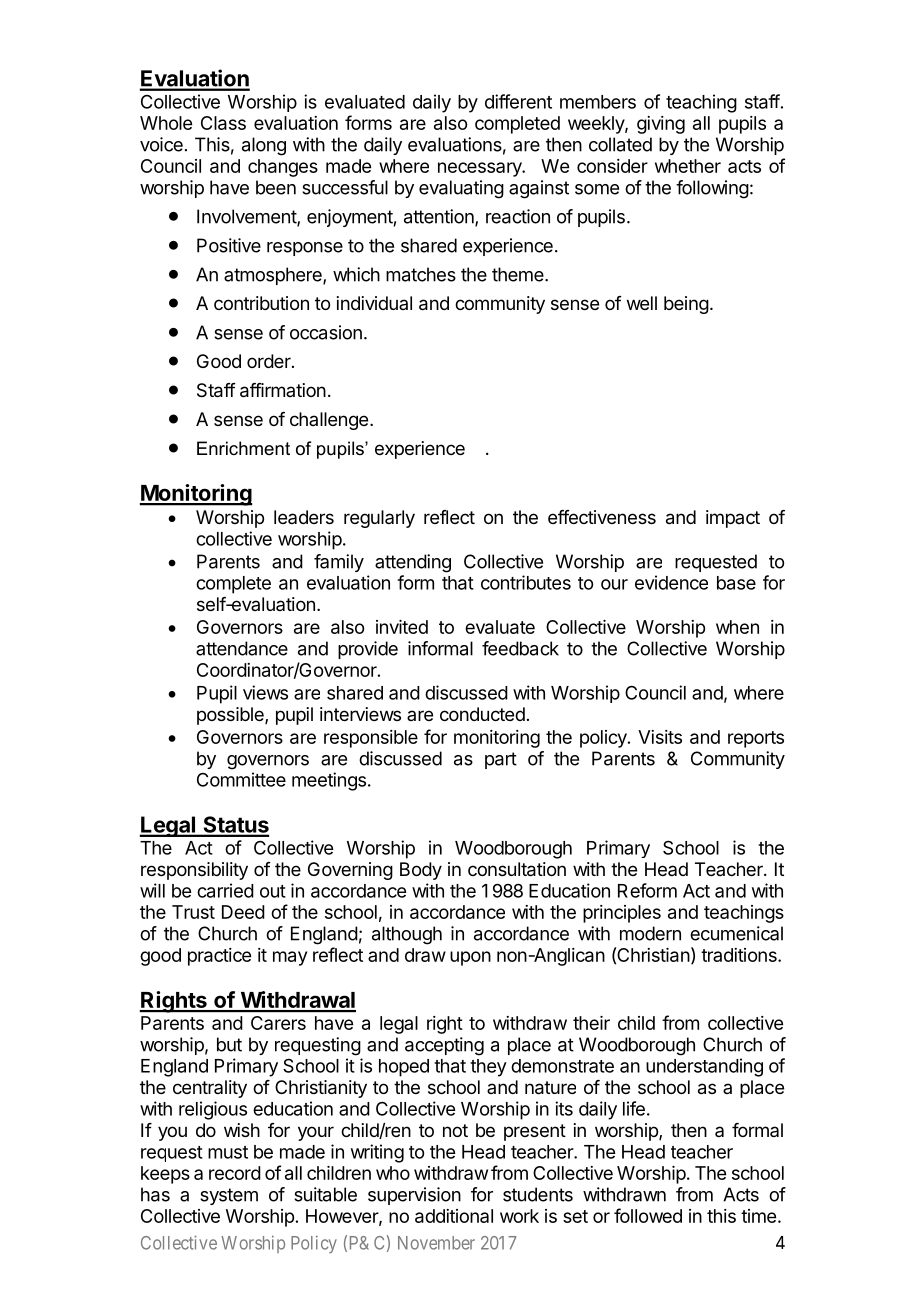 This screenshot has width=924, height=1309. What do you see at coordinates (194, 871) in the screenshot?
I see `responsibility` at bounding box center [194, 871].
